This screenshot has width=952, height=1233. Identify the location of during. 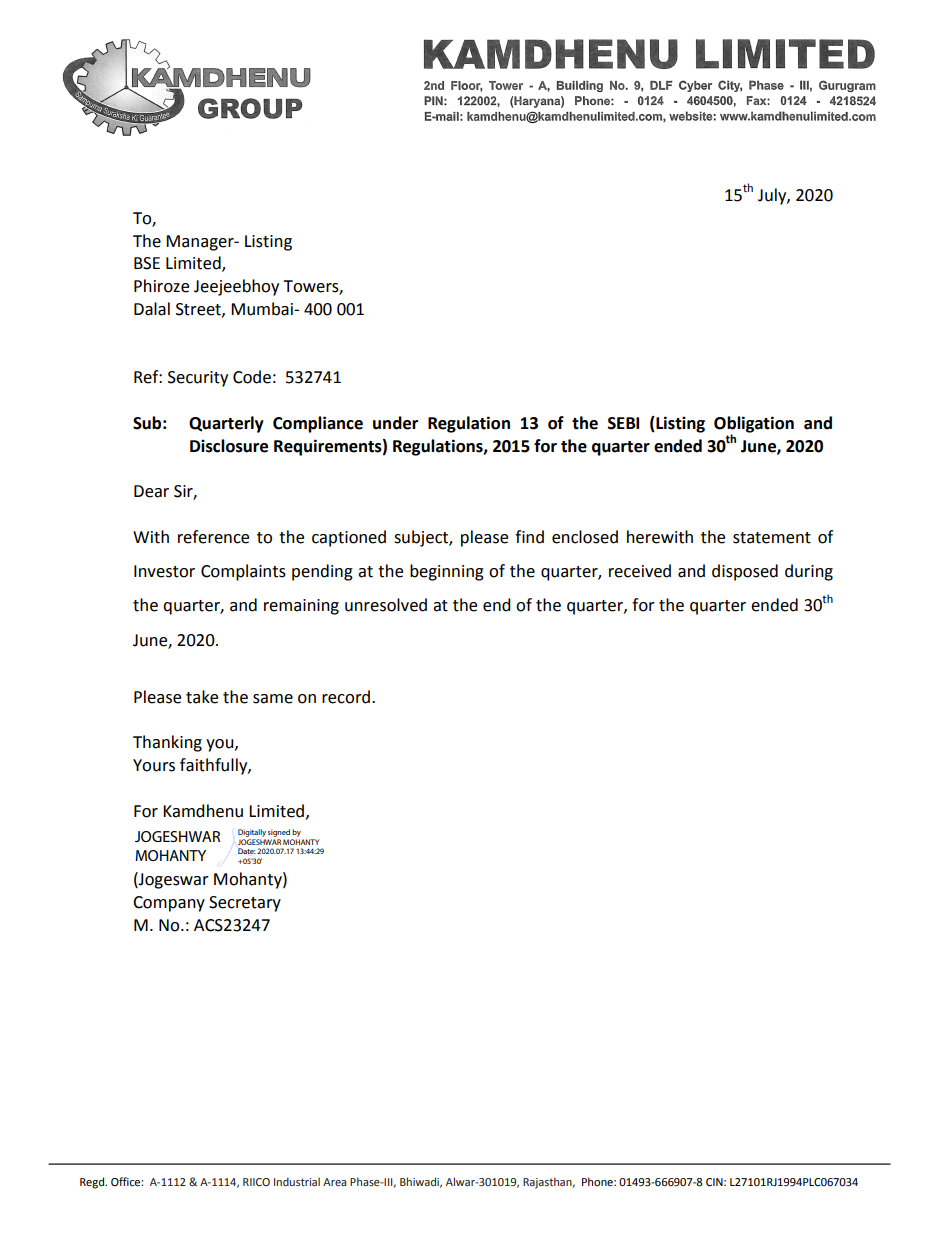
(809, 572).
